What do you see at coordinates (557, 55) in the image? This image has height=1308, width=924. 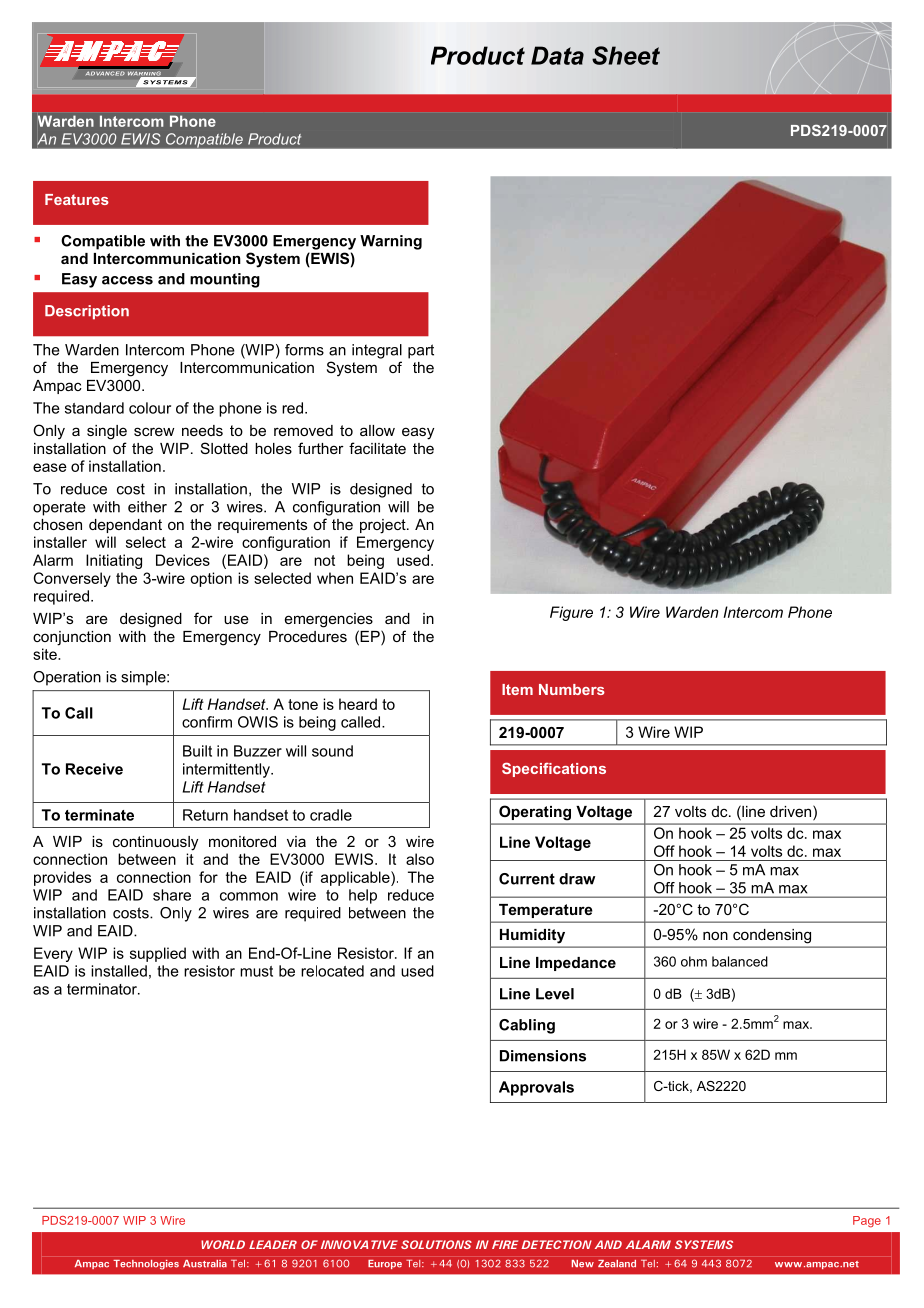 I see `Data` at bounding box center [557, 55].
